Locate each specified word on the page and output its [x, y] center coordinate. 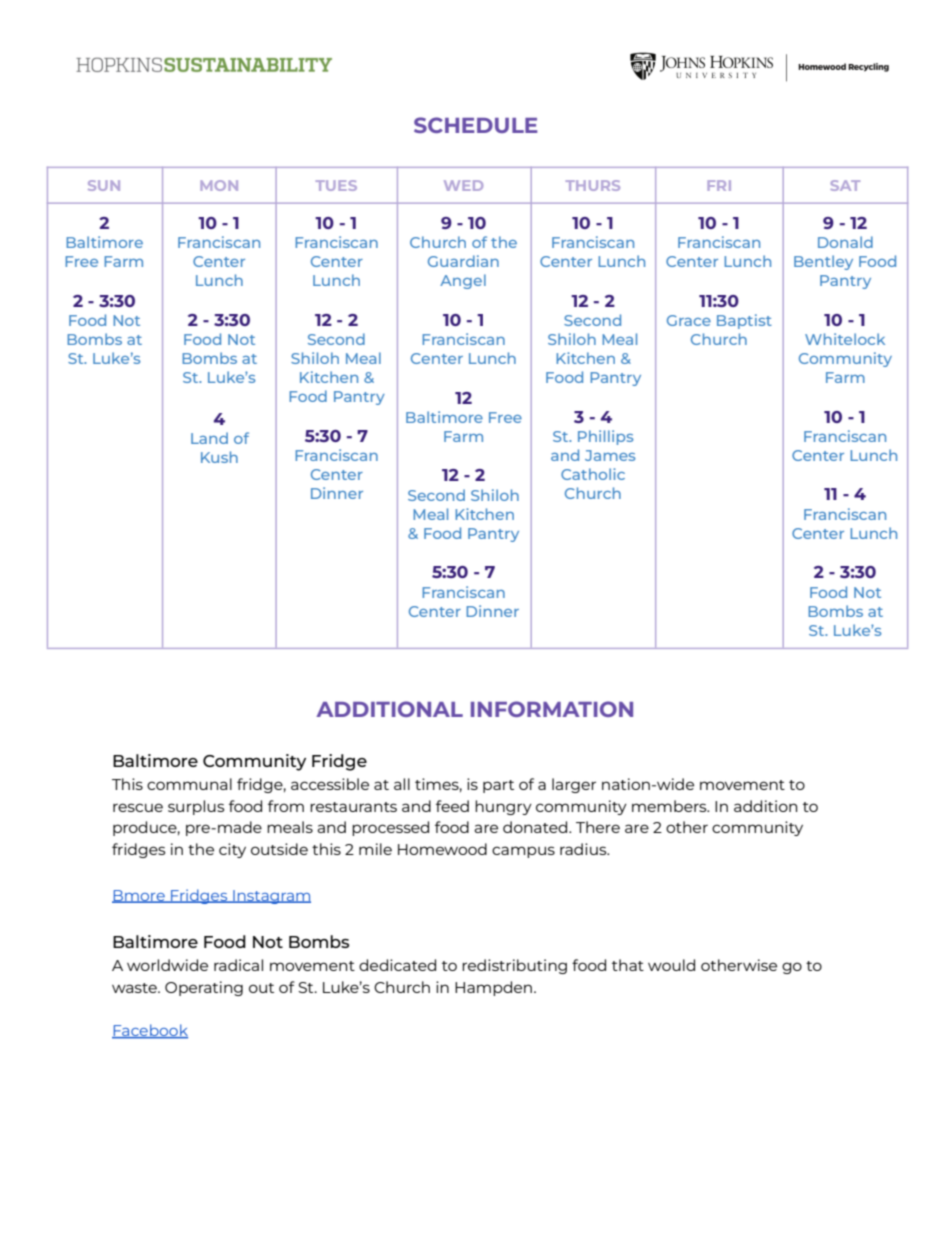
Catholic [593, 474]
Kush [219, 457]
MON [219, 185]
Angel [463, 281]
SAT [845, 185]
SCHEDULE [475, 125]
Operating [204, 988]
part [498, 786]
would [671, 965]
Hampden [493, 988]
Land [209, 438]
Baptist [744, 321]
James [610, 455]
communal [189, 784]
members [670, 806]
